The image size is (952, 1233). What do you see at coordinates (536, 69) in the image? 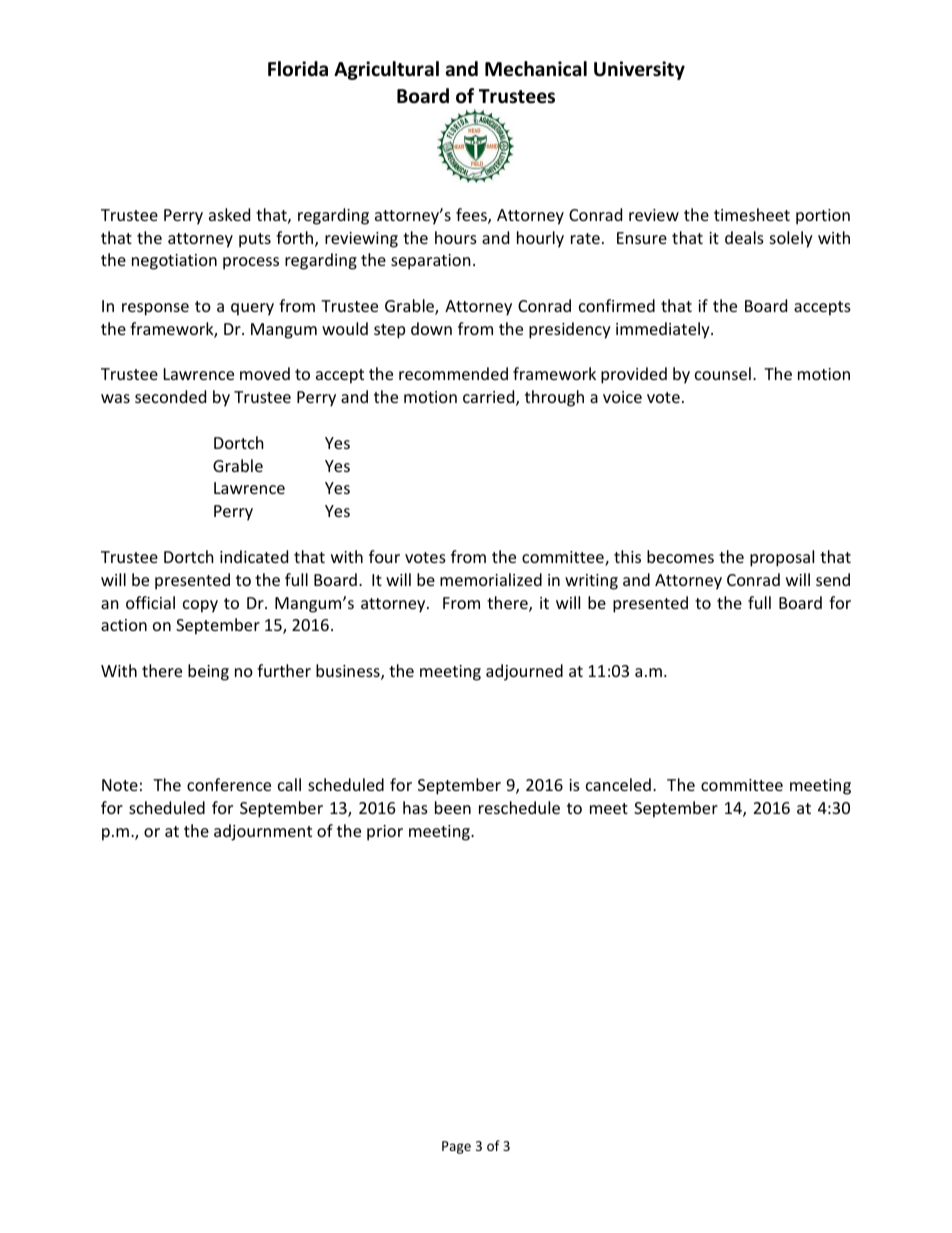
I see `Mechanical` at bounding box center [536, 69].
